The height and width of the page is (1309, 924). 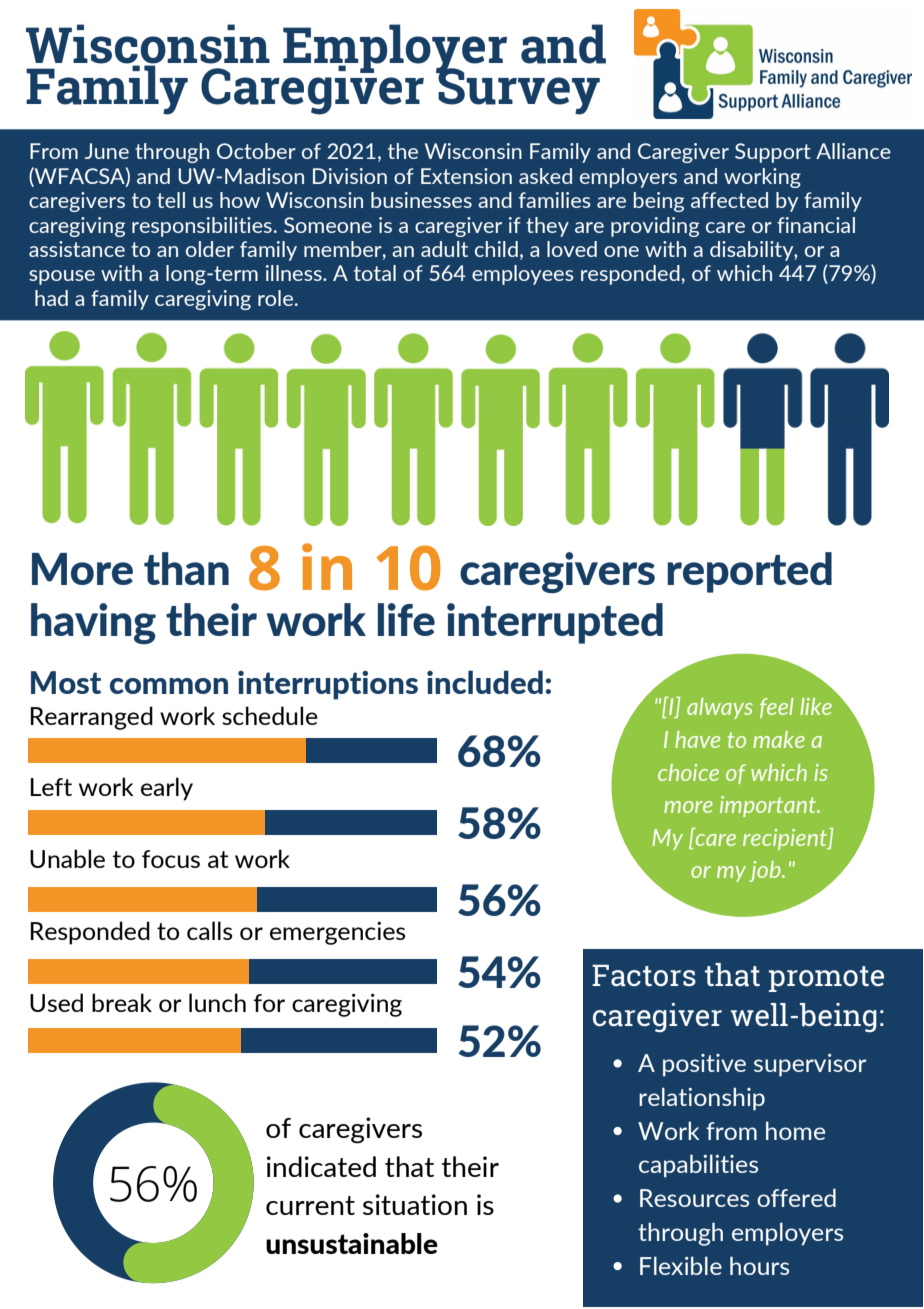 What do you see at coordinates (415, 1204) in the page?
I see `situation` at bounding box center [415, 1204].
